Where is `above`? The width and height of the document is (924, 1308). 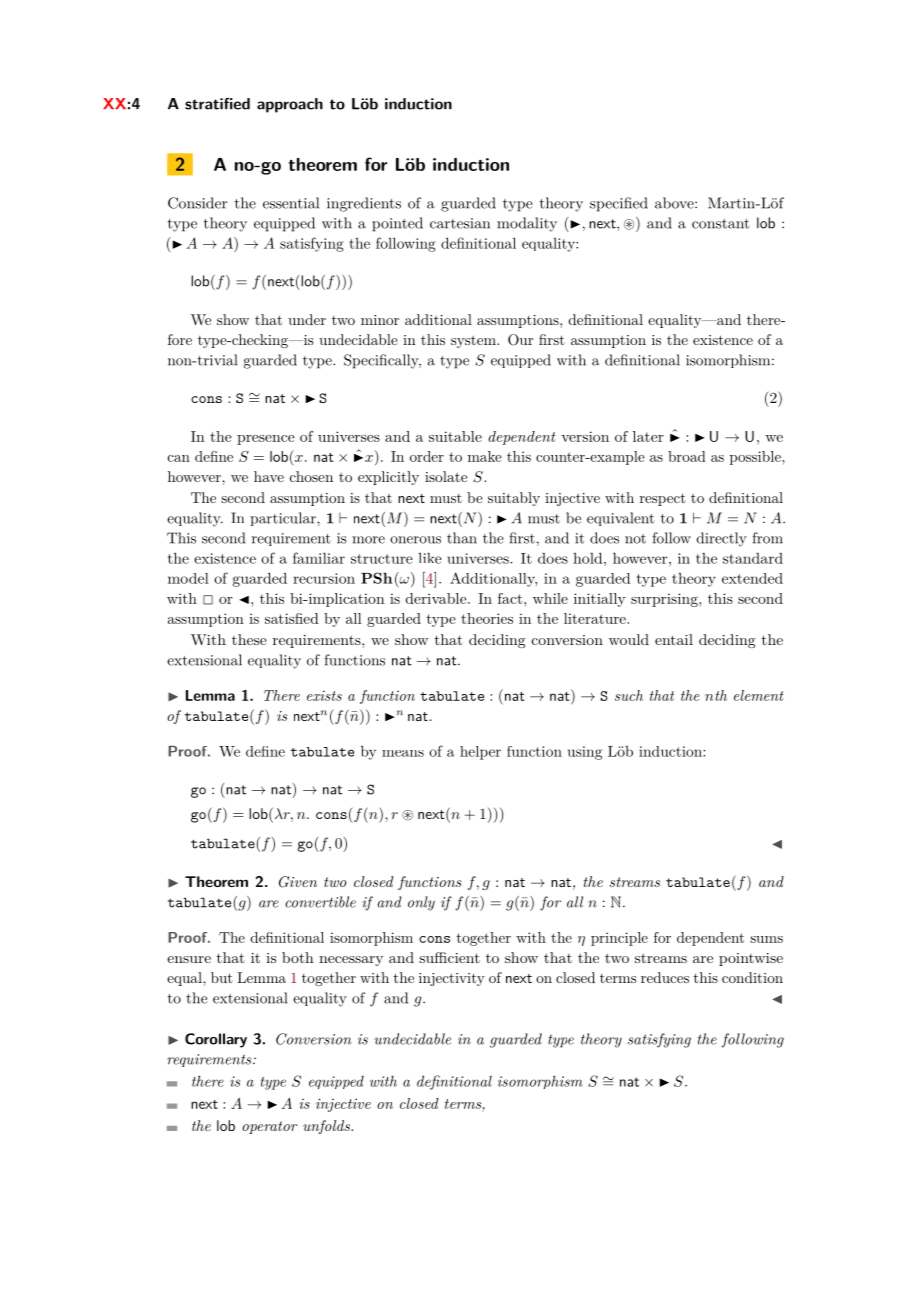
above is located at coordinates (674, 203).
